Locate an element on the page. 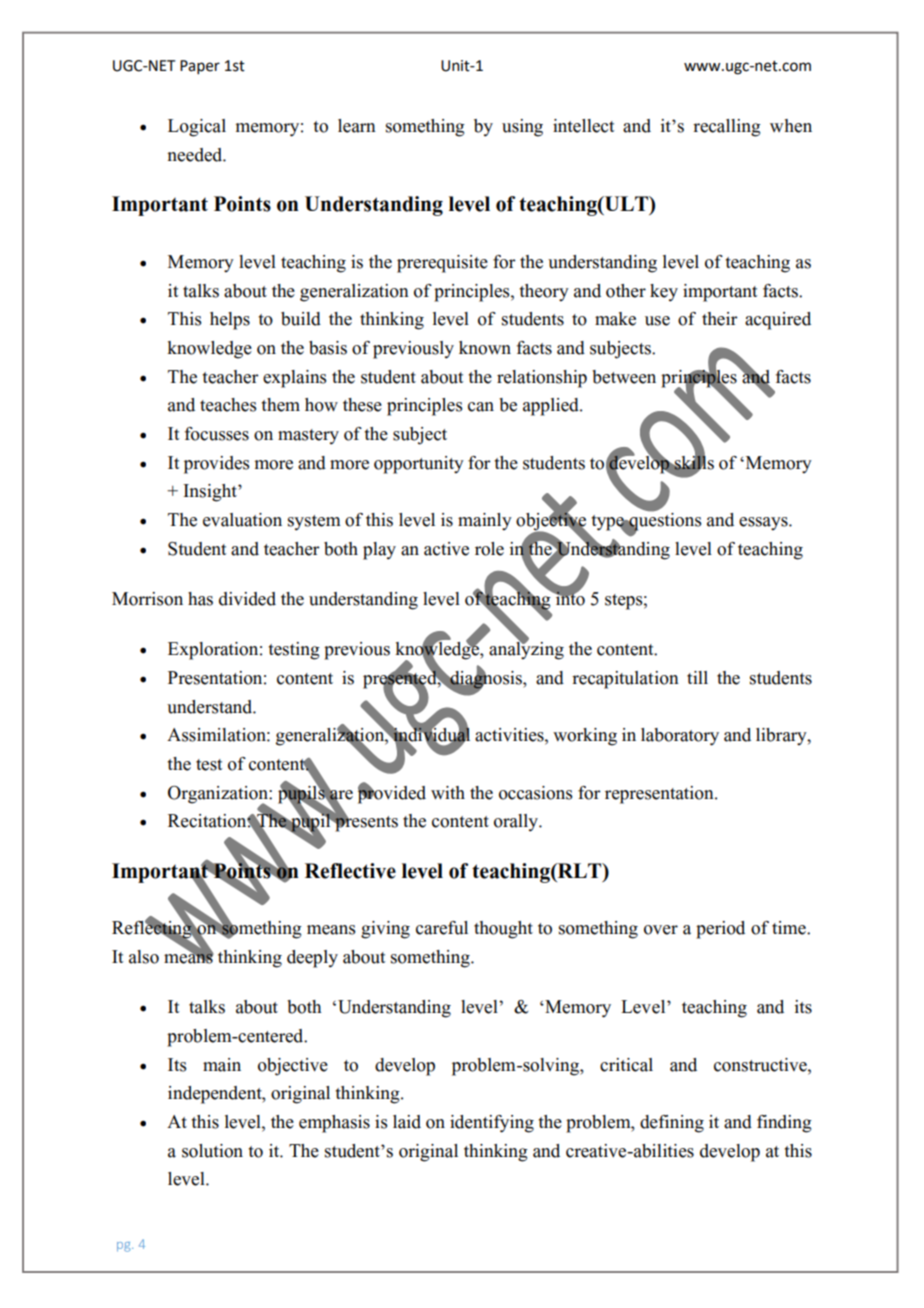 This image has height=1308, width=924. identifying is located at coordinates (492, 1124).
